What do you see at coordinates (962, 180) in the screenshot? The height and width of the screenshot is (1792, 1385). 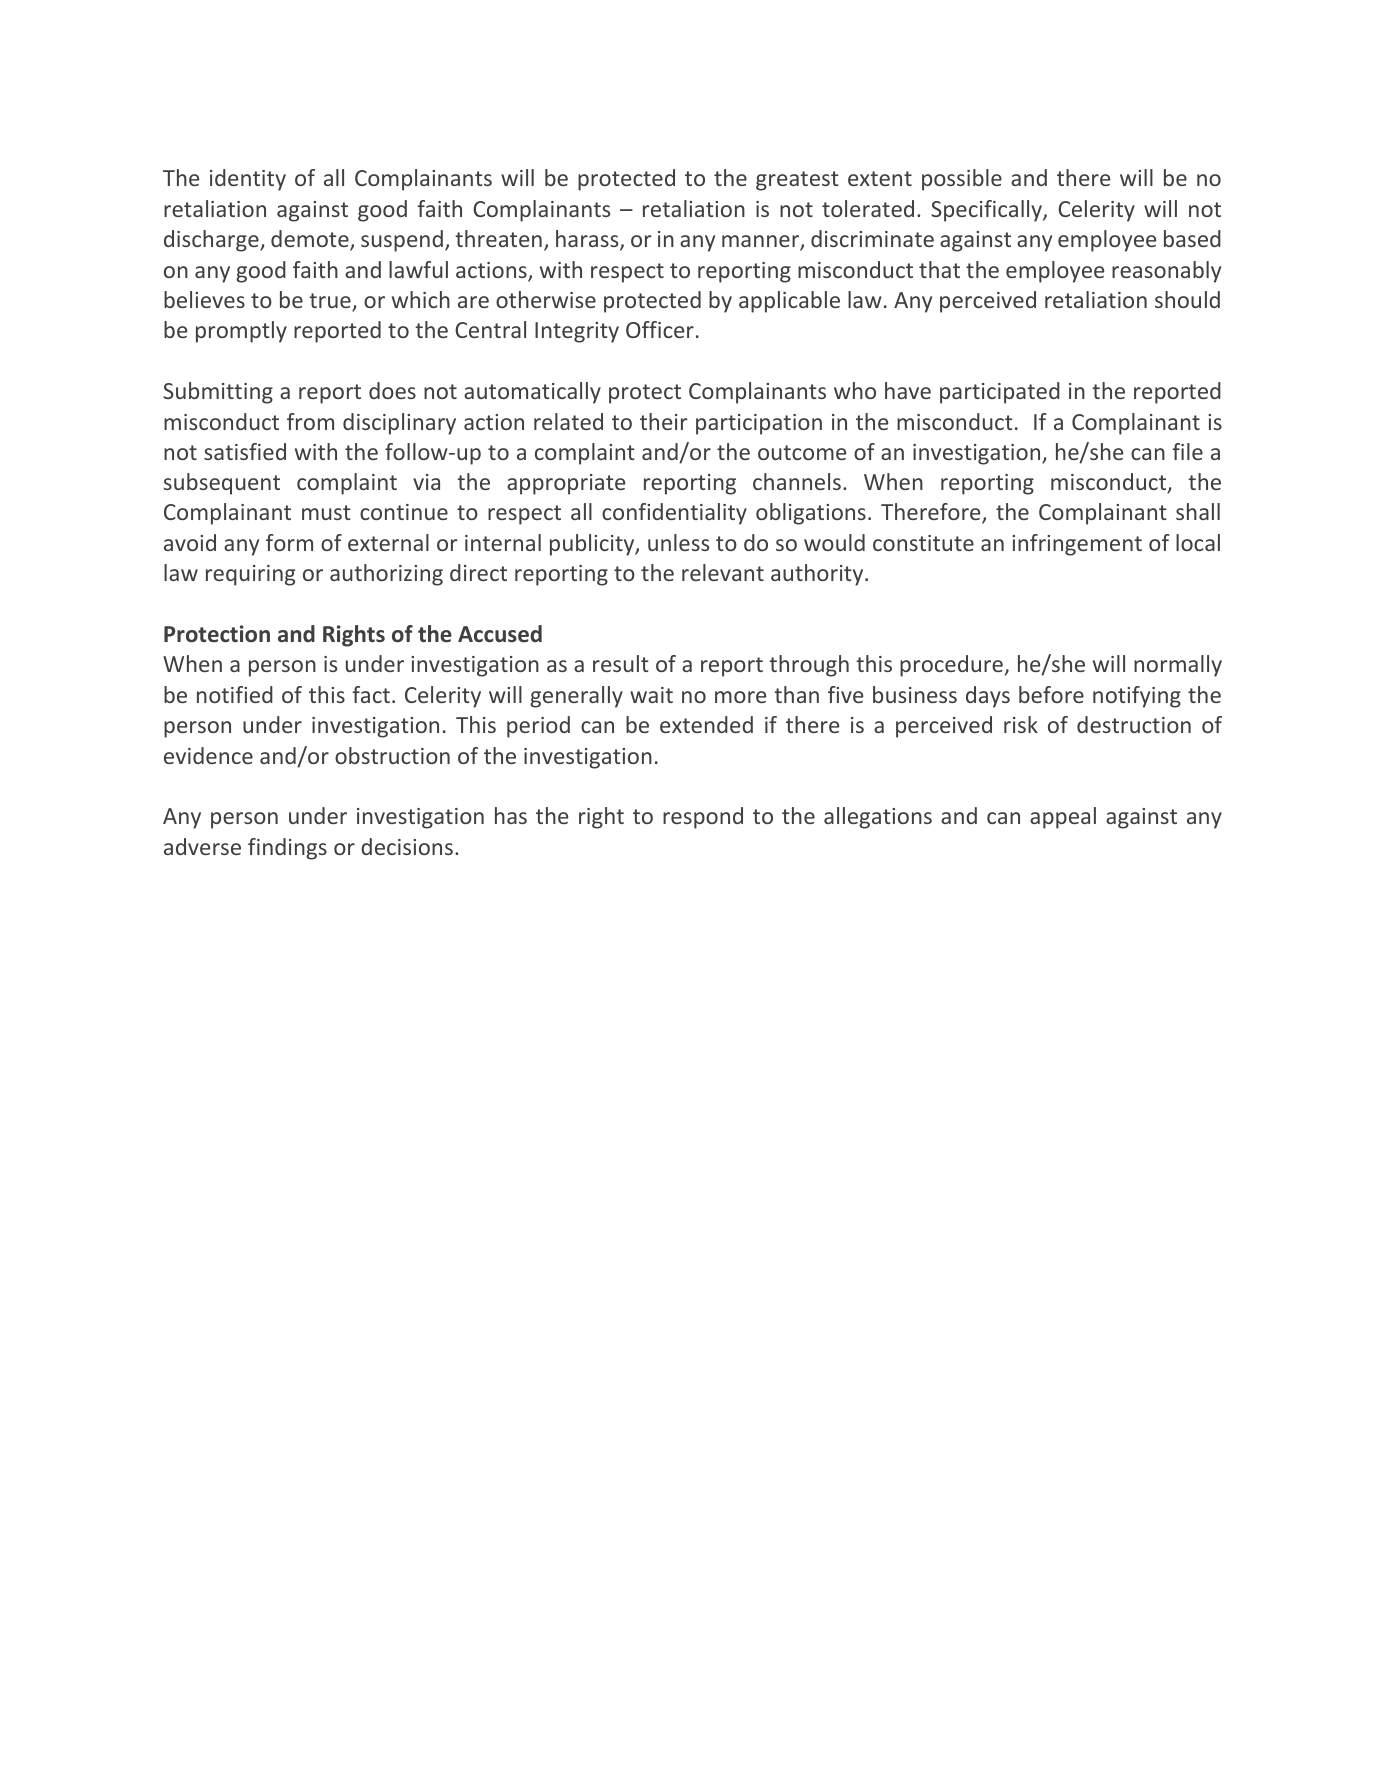 I see `possible` at bounding box center [962, 180].
